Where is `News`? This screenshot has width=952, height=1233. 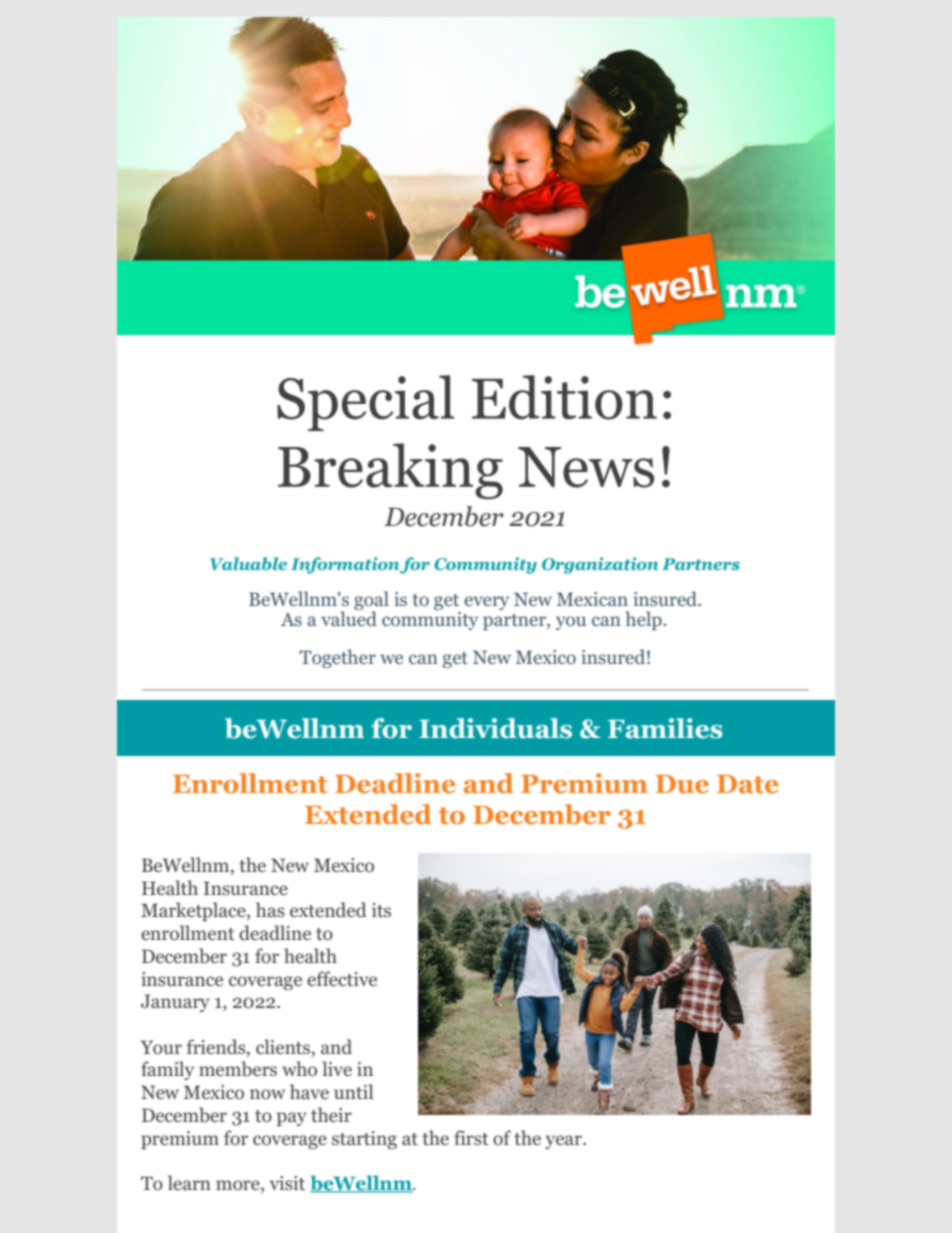 News is located at coordinates (586, 467).
